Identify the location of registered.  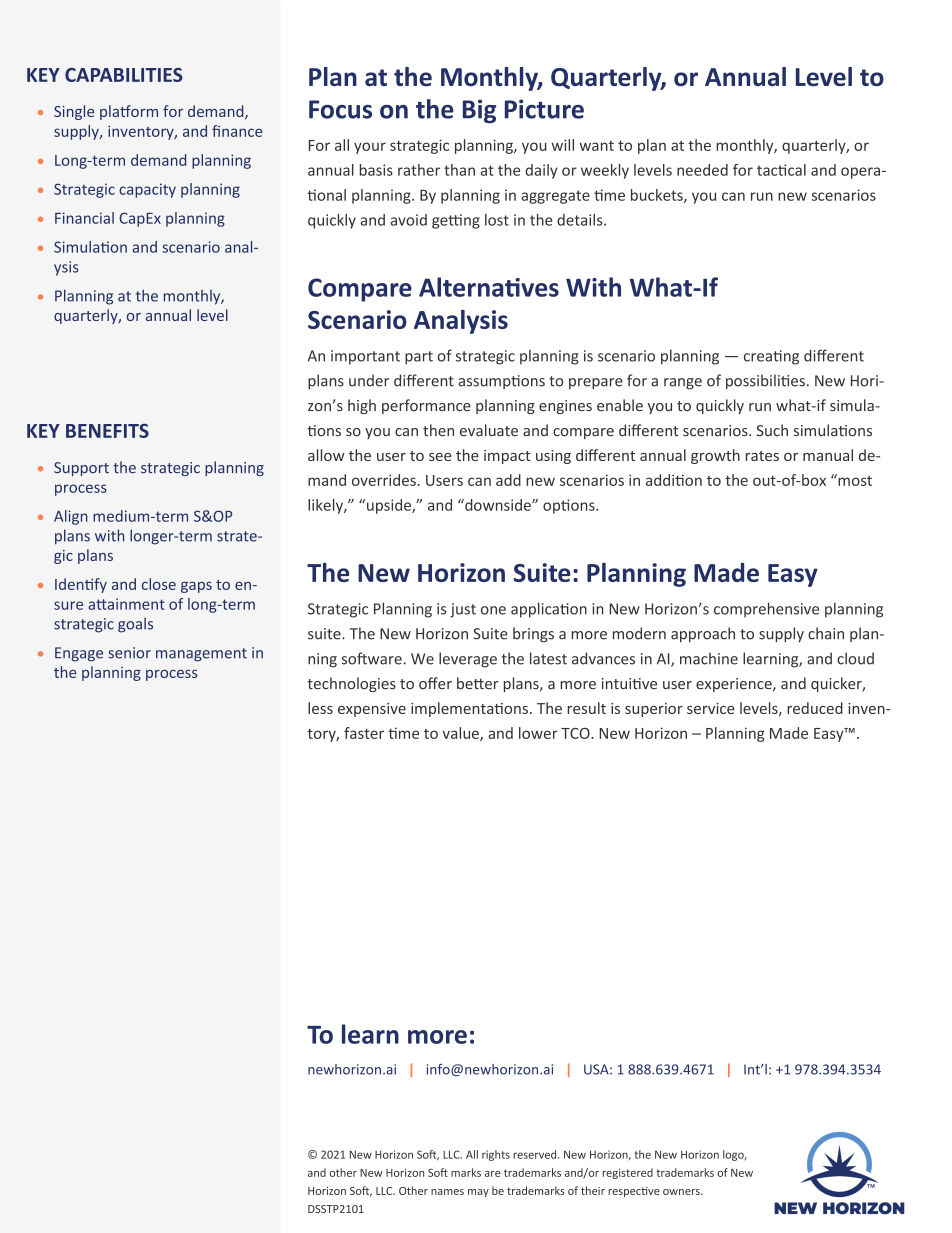
(628, 1173).
